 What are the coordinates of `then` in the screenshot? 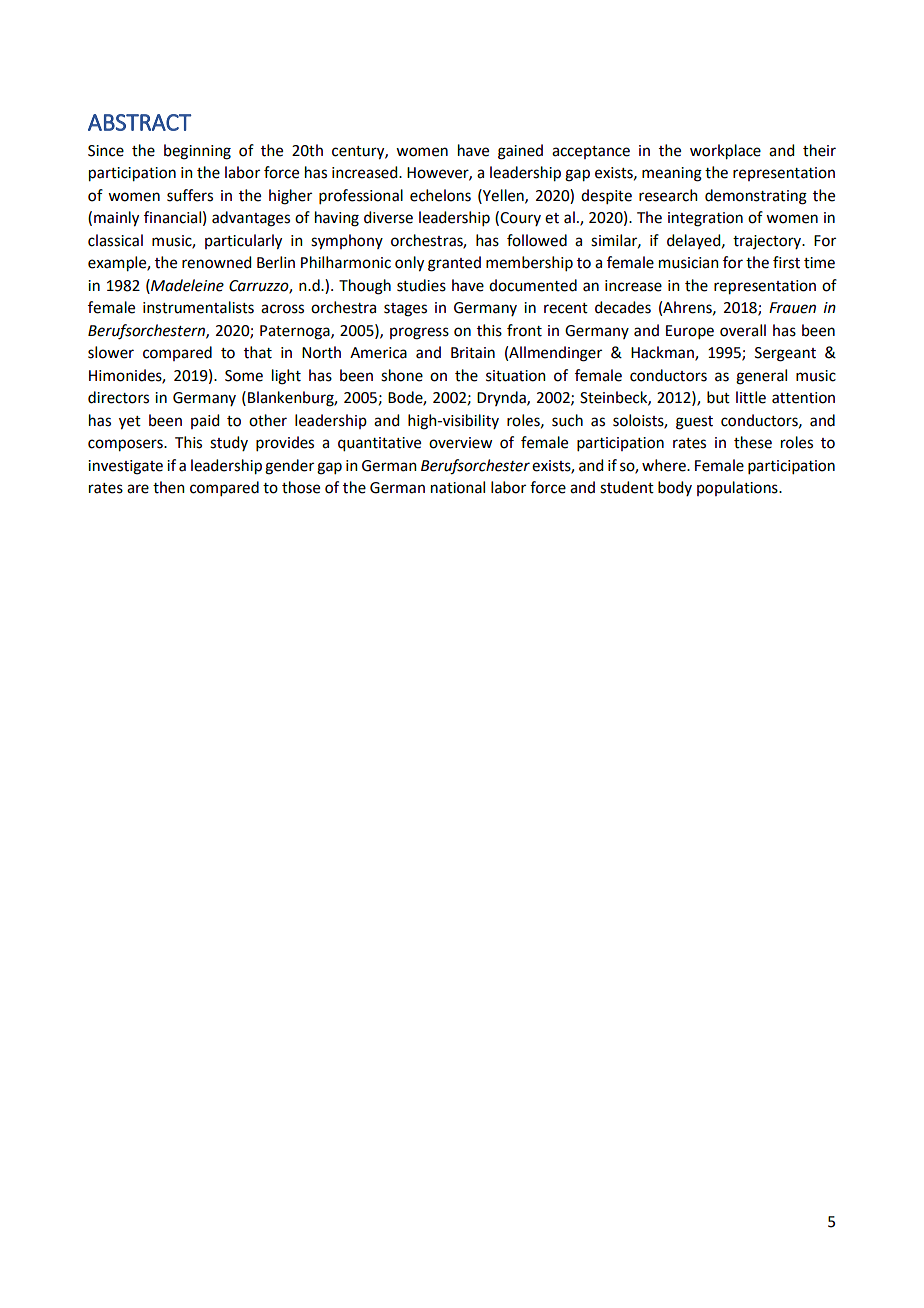 It's located at (169, 487).
